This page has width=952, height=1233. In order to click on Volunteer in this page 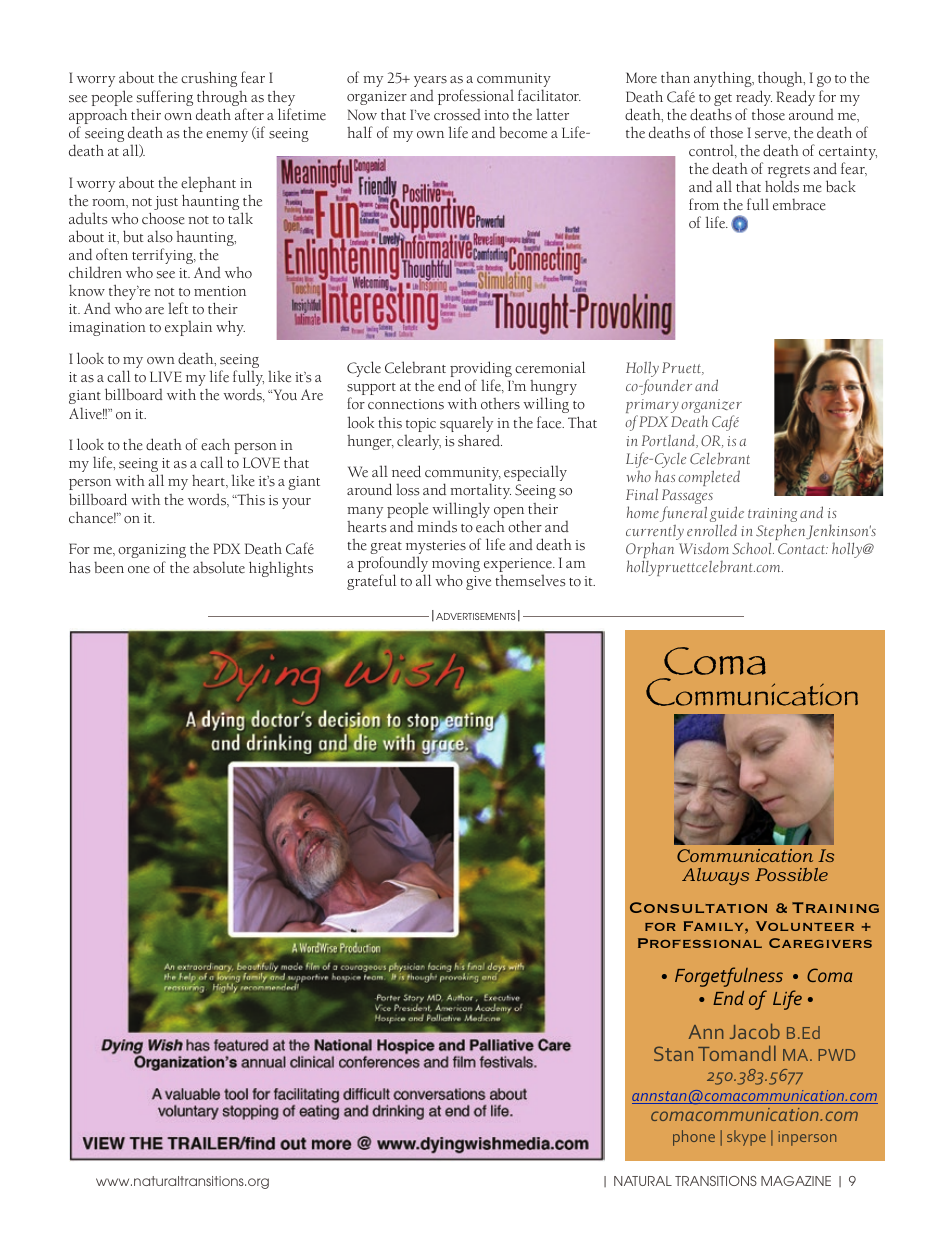, I will do `click(805, 926)`.
